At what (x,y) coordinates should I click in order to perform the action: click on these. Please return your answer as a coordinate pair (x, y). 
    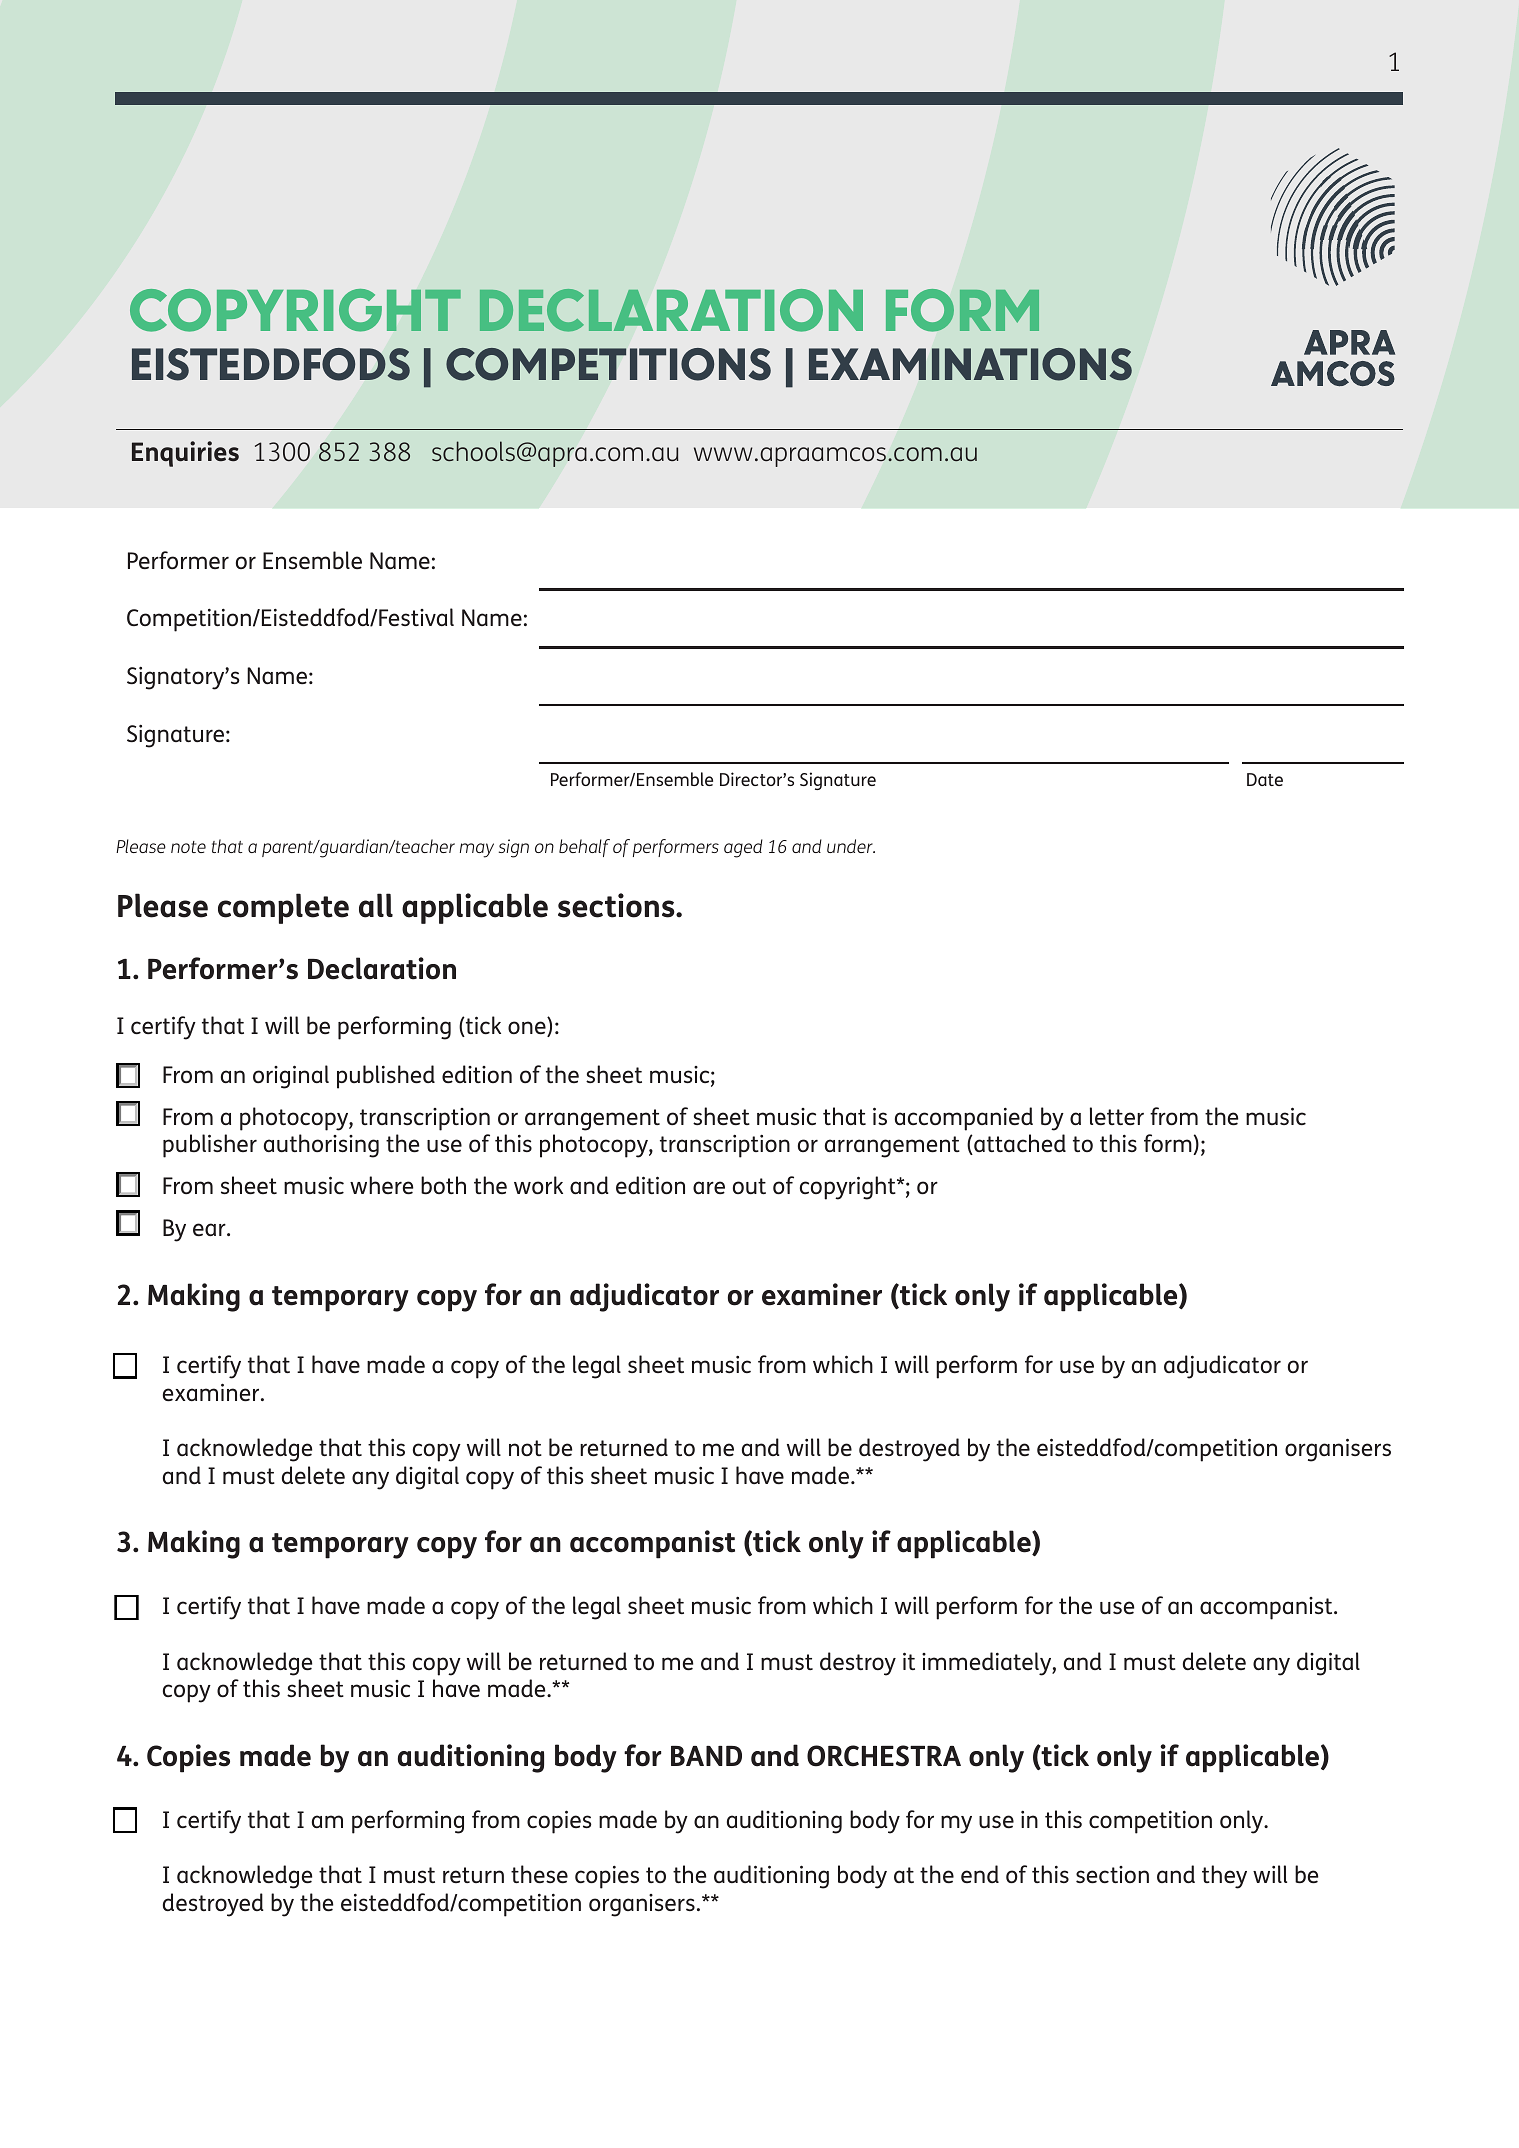
    Looking at the image, I should click on (539, 1874).
